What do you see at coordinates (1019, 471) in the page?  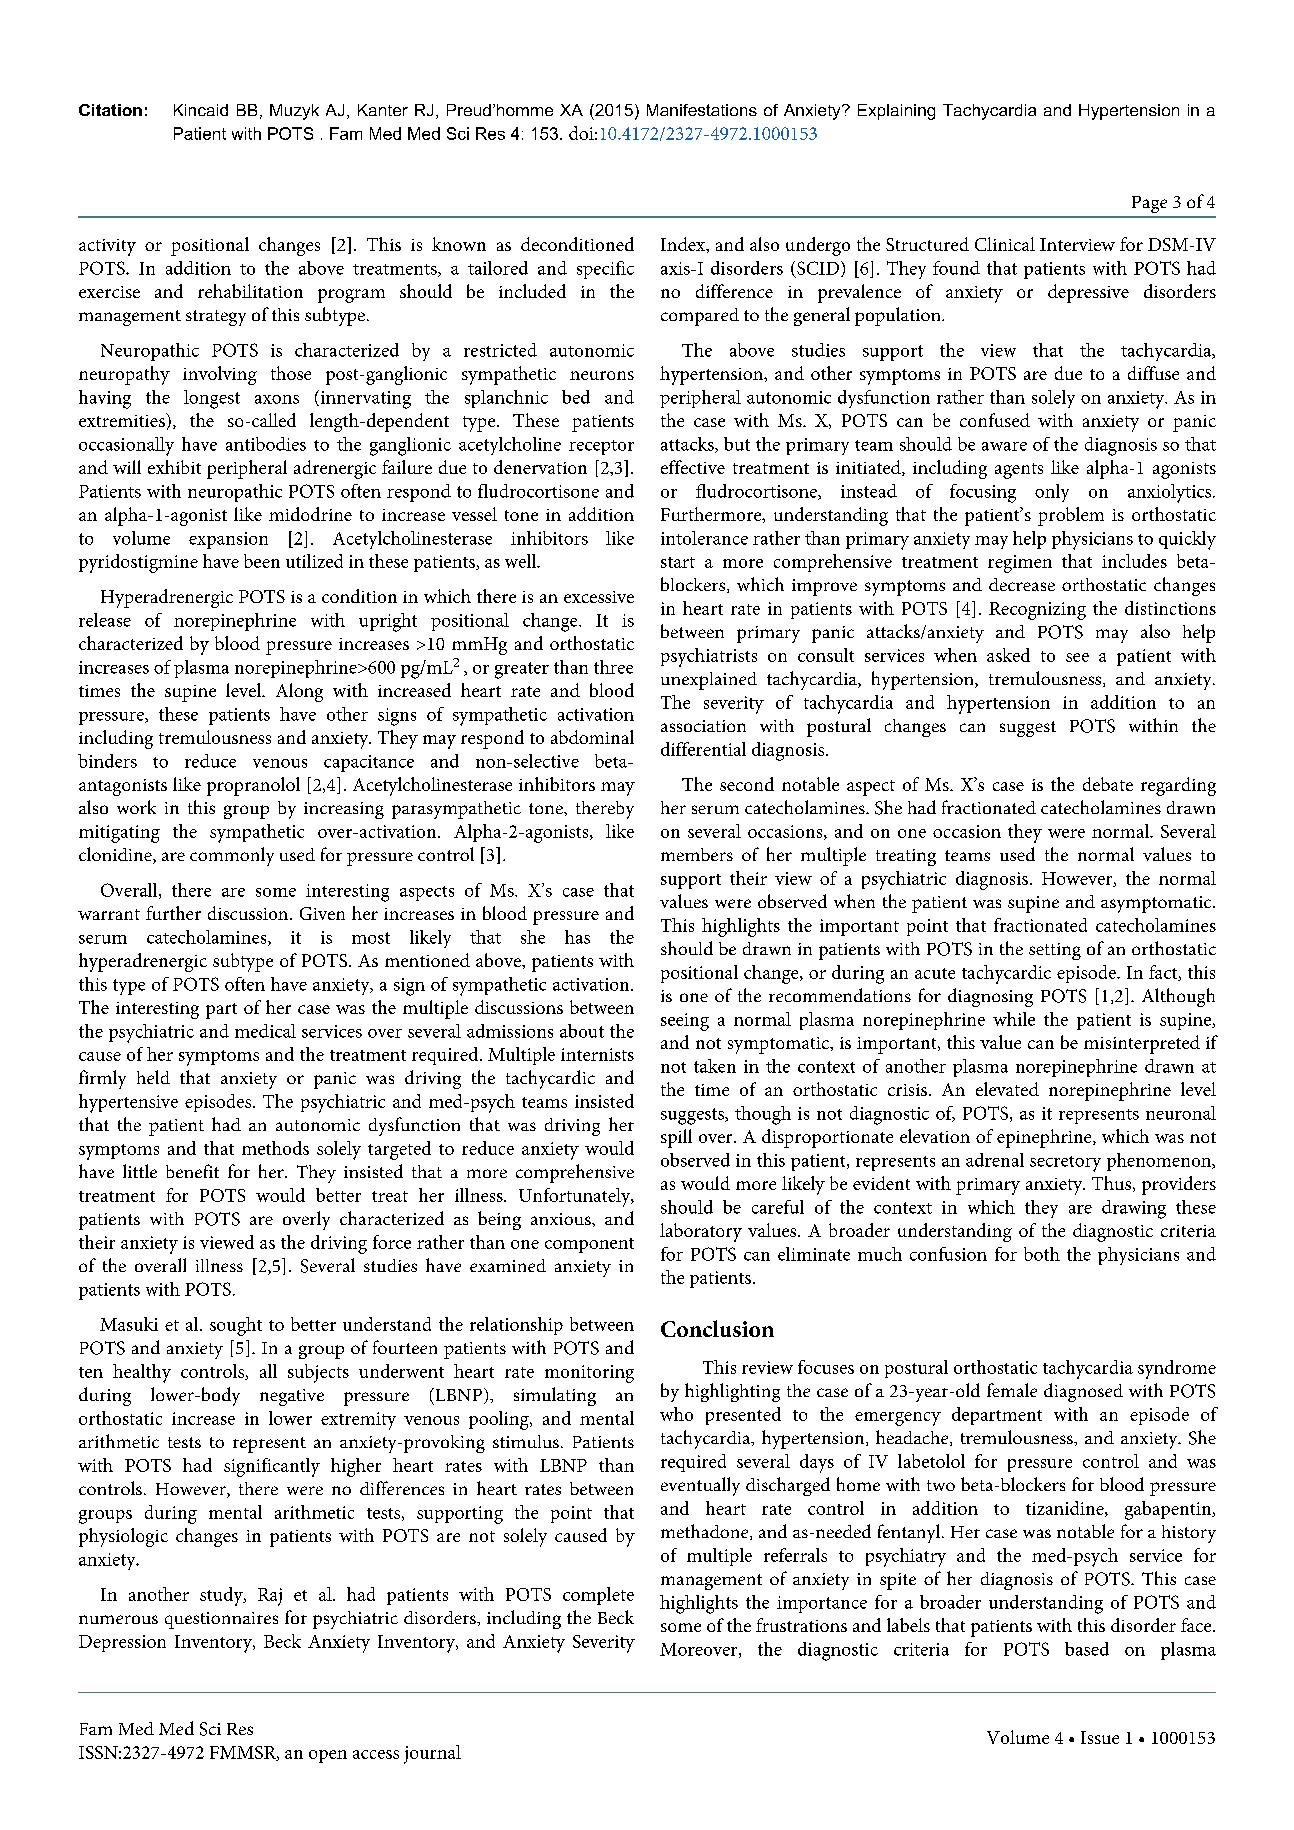 I see `agents` at bounding box center [1019, 471].
